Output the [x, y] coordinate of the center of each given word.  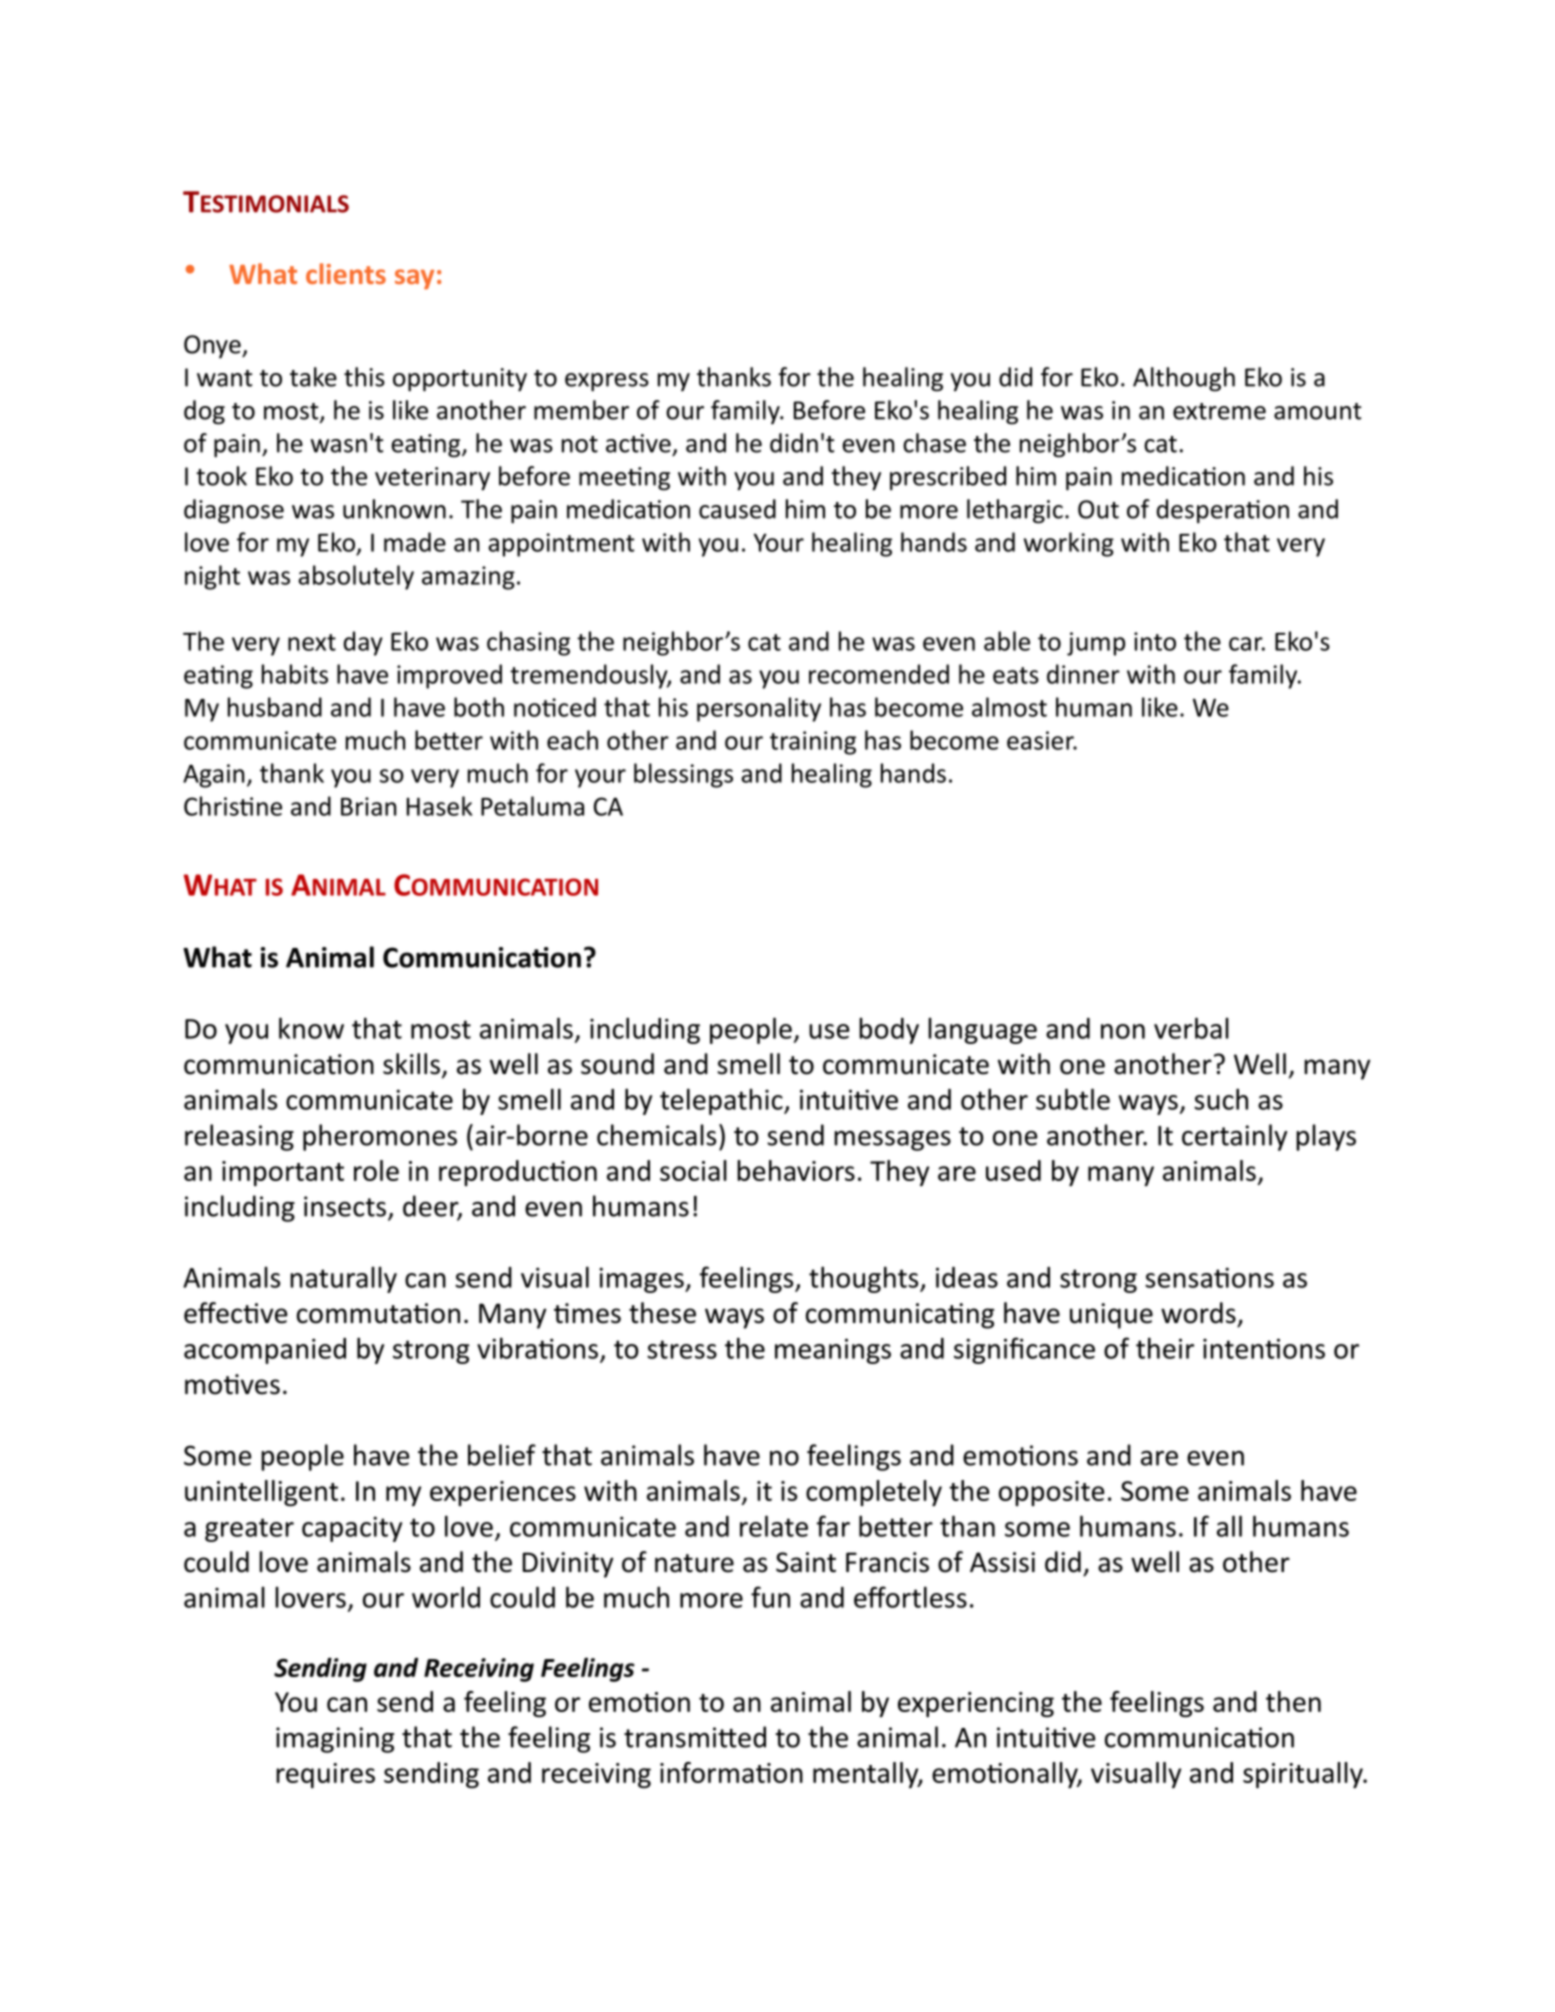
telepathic [722, 1101]
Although [1184, 379]
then [1293, 1701]
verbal [1191, 1028]
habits [295, 674]
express [607, 382]
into [1155, 641]
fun [770, 1597]
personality [759, 709]
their [1165, 1348]
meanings [833, 1351]
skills [411, 1064]
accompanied [265, 1351]
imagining [335, 1740]
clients [346, 273]
